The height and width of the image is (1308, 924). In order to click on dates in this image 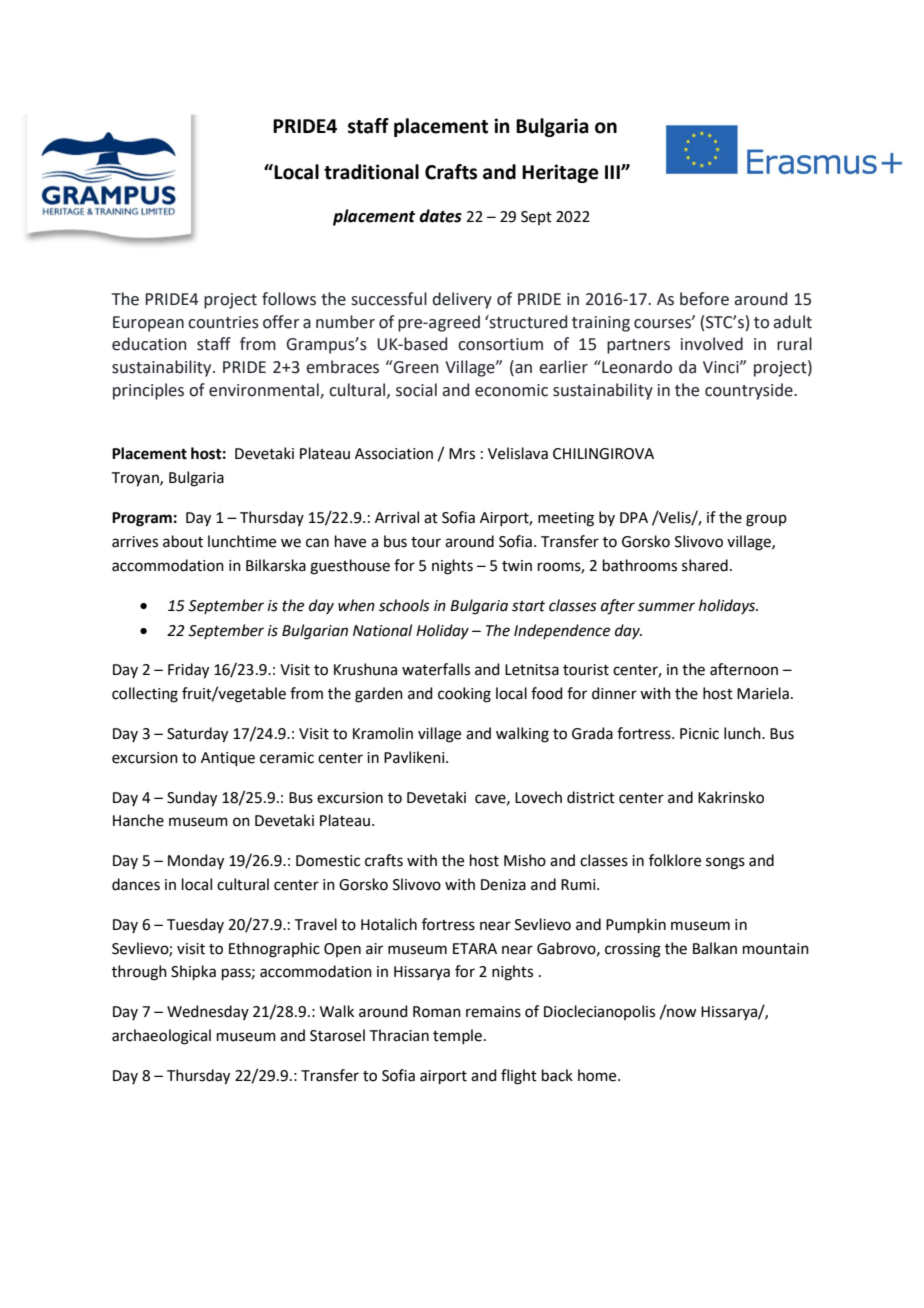, I will do `click(440, 216)`.
